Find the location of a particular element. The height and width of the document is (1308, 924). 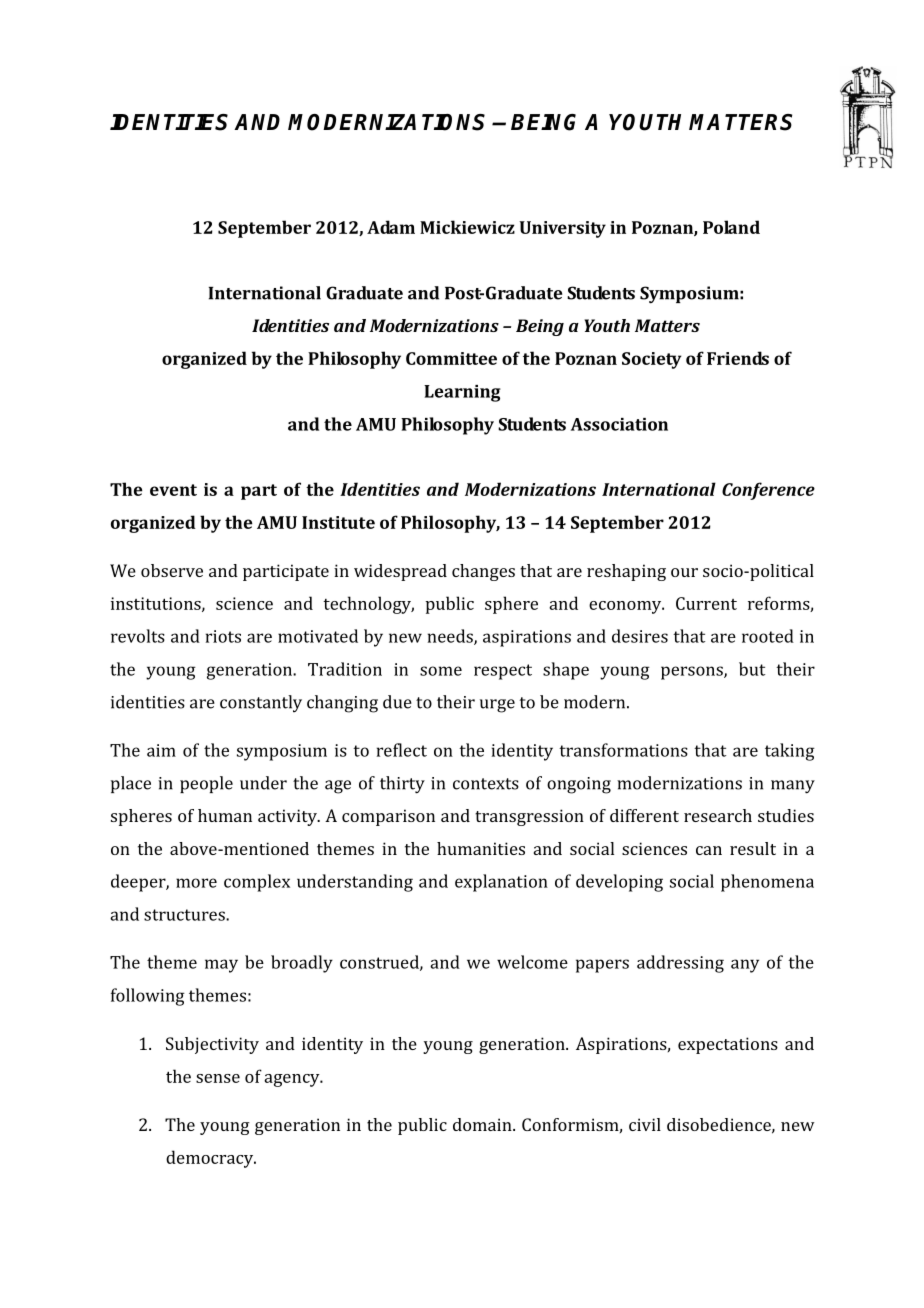

Adam is located at coordinates (391, 227).
